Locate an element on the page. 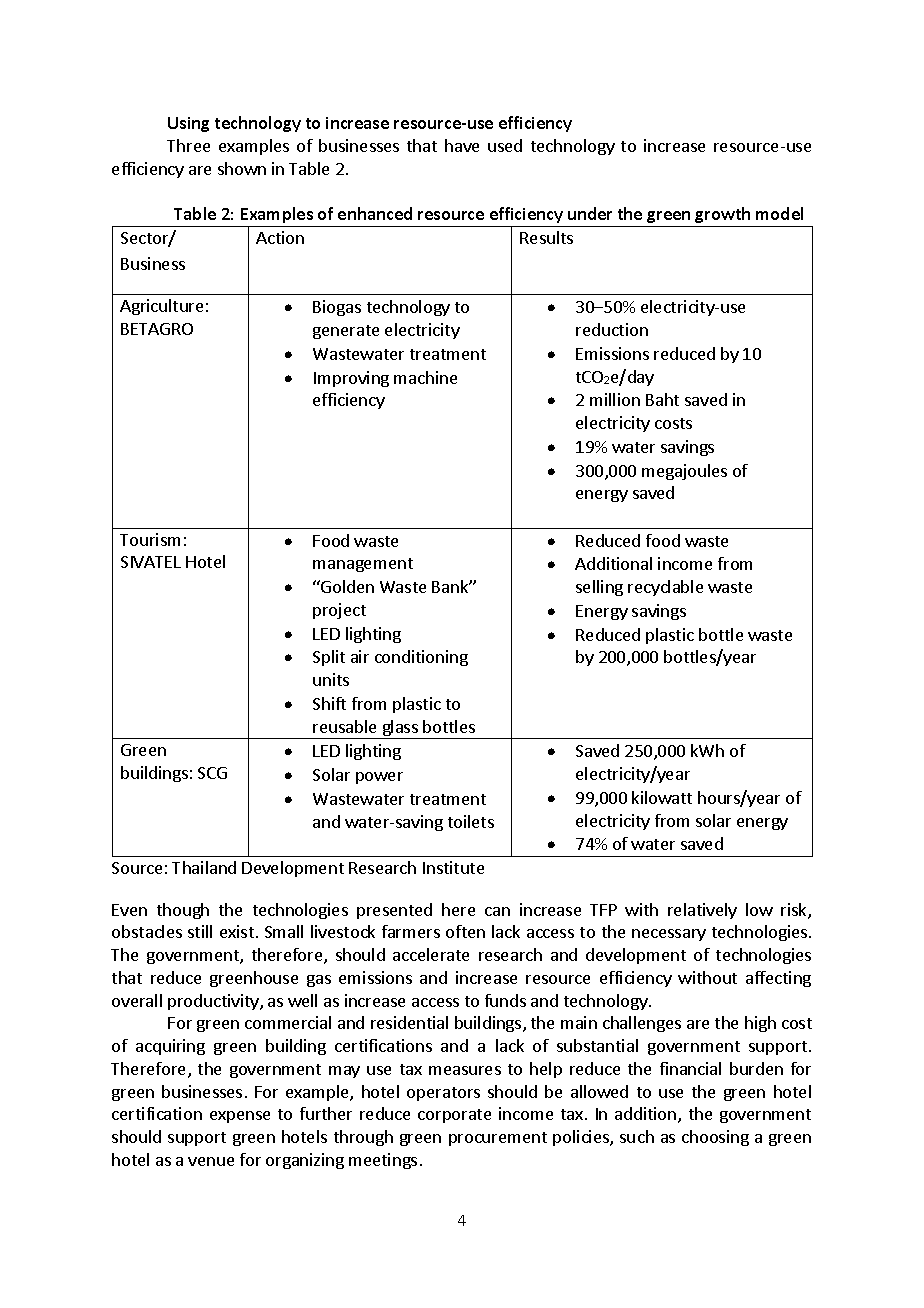 This page has height=1308, width=924. relatively is located at coordinates (702, 911).
